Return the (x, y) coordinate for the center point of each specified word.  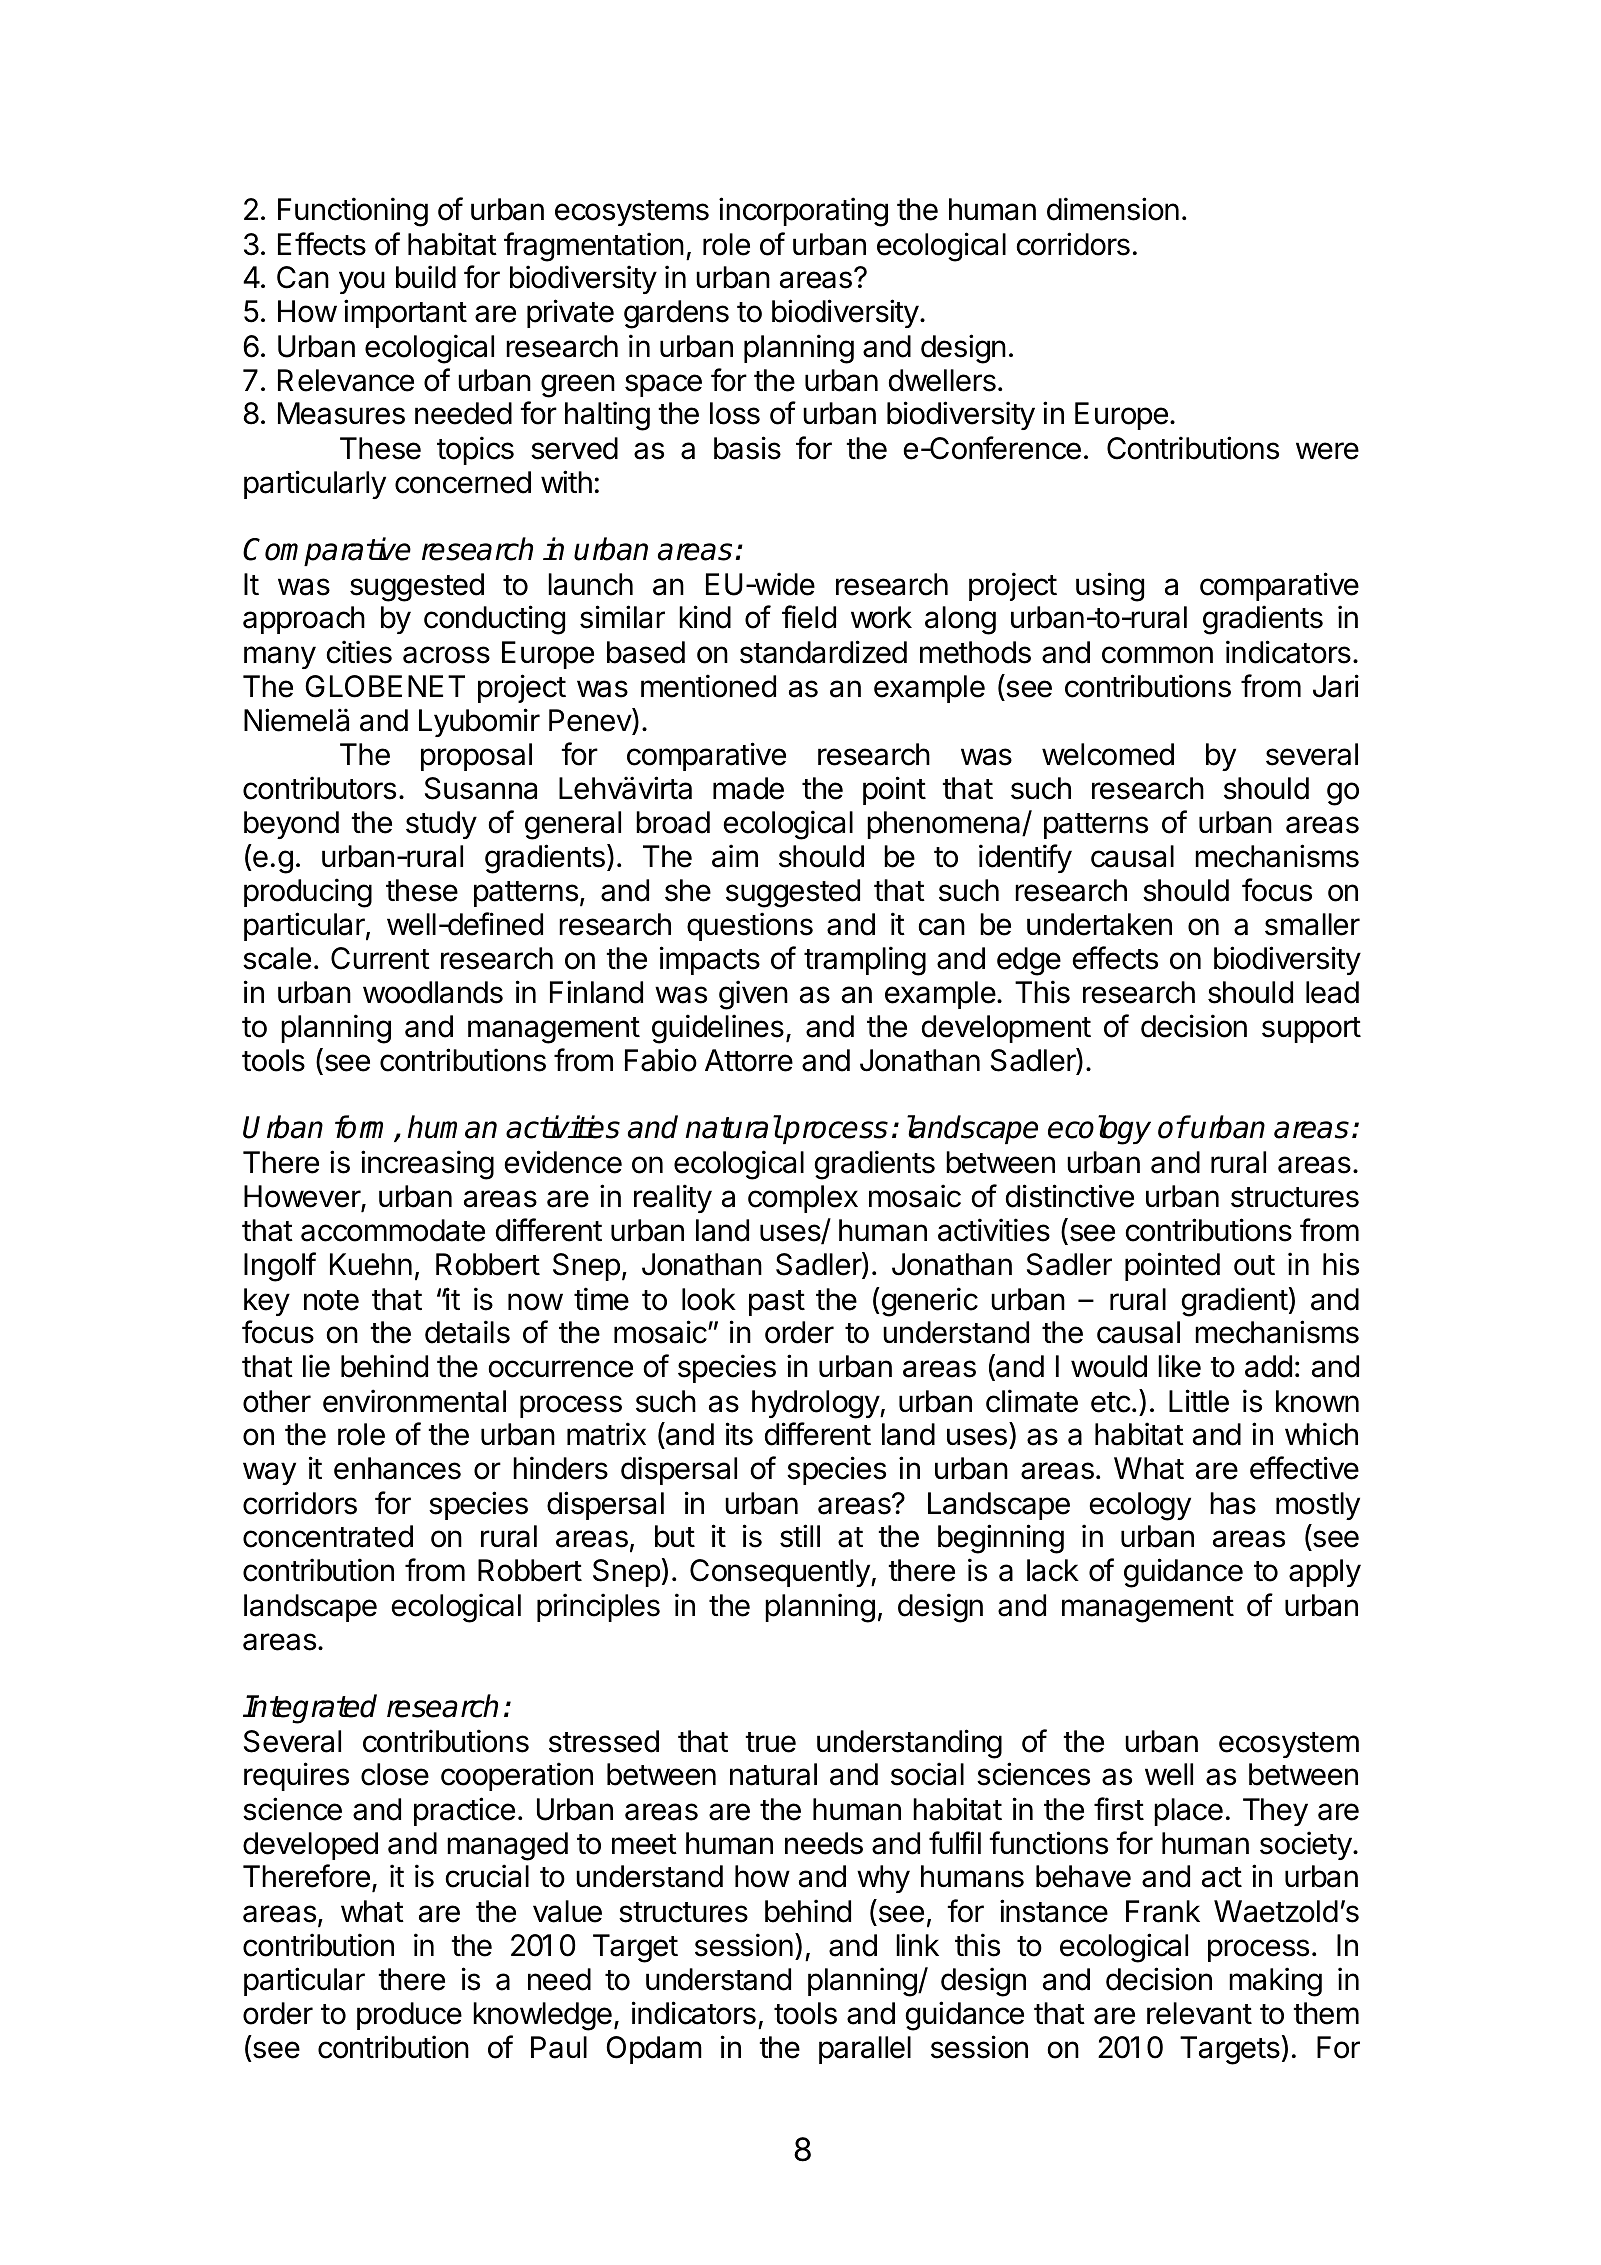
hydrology (816, 1404)
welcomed (1108, 754)
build (426, 277)
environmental (414, 1401)
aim (735, 856)
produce (409, 2016)
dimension (1113, 209)
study (441, 825)
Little (1199, 1401)
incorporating (803, 212)
